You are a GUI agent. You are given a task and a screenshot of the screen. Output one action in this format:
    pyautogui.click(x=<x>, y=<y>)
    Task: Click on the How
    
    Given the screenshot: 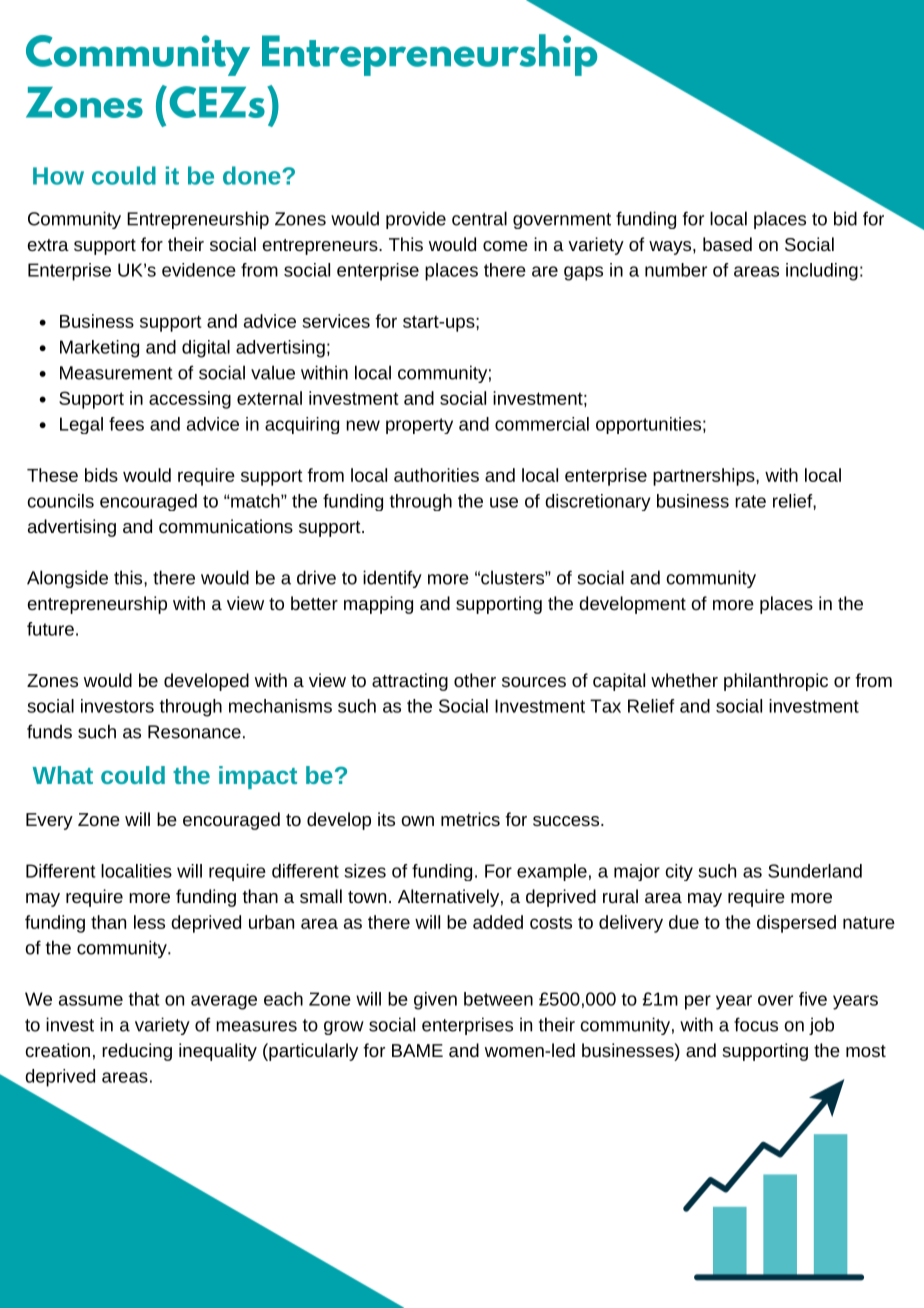 What is the action you would take?
    pyautogui.click(x=58, y=176)
